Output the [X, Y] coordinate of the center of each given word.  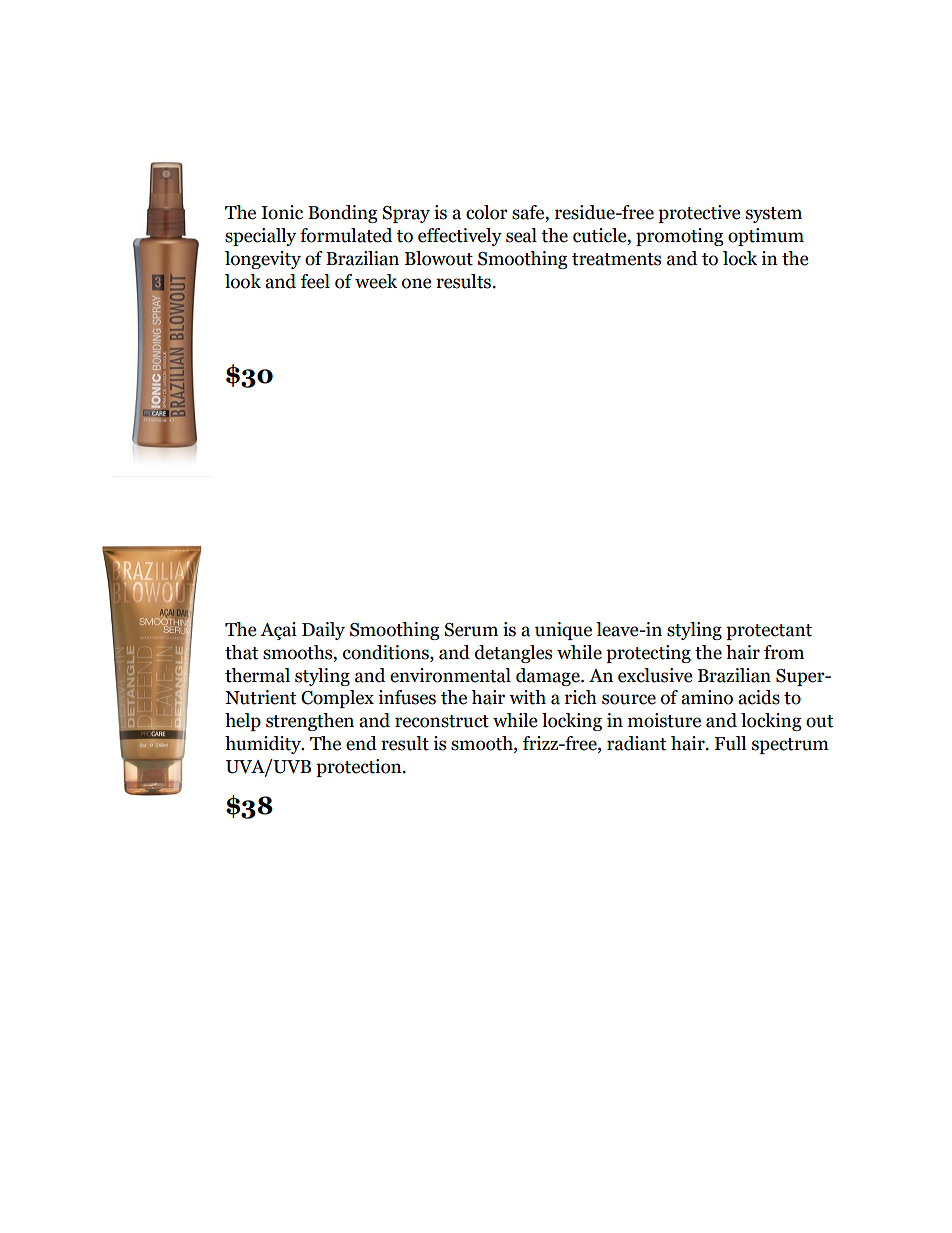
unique [563, 631]
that [241, 652]
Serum [471, 630]
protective [699, 214]
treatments [616, 259]
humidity [264, 745]
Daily [323, 631]
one [416, 283]
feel [315, 281]
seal [521, 235]
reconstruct [442, 721]
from [784, 652]
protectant [769, 632]
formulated [346, 235]
